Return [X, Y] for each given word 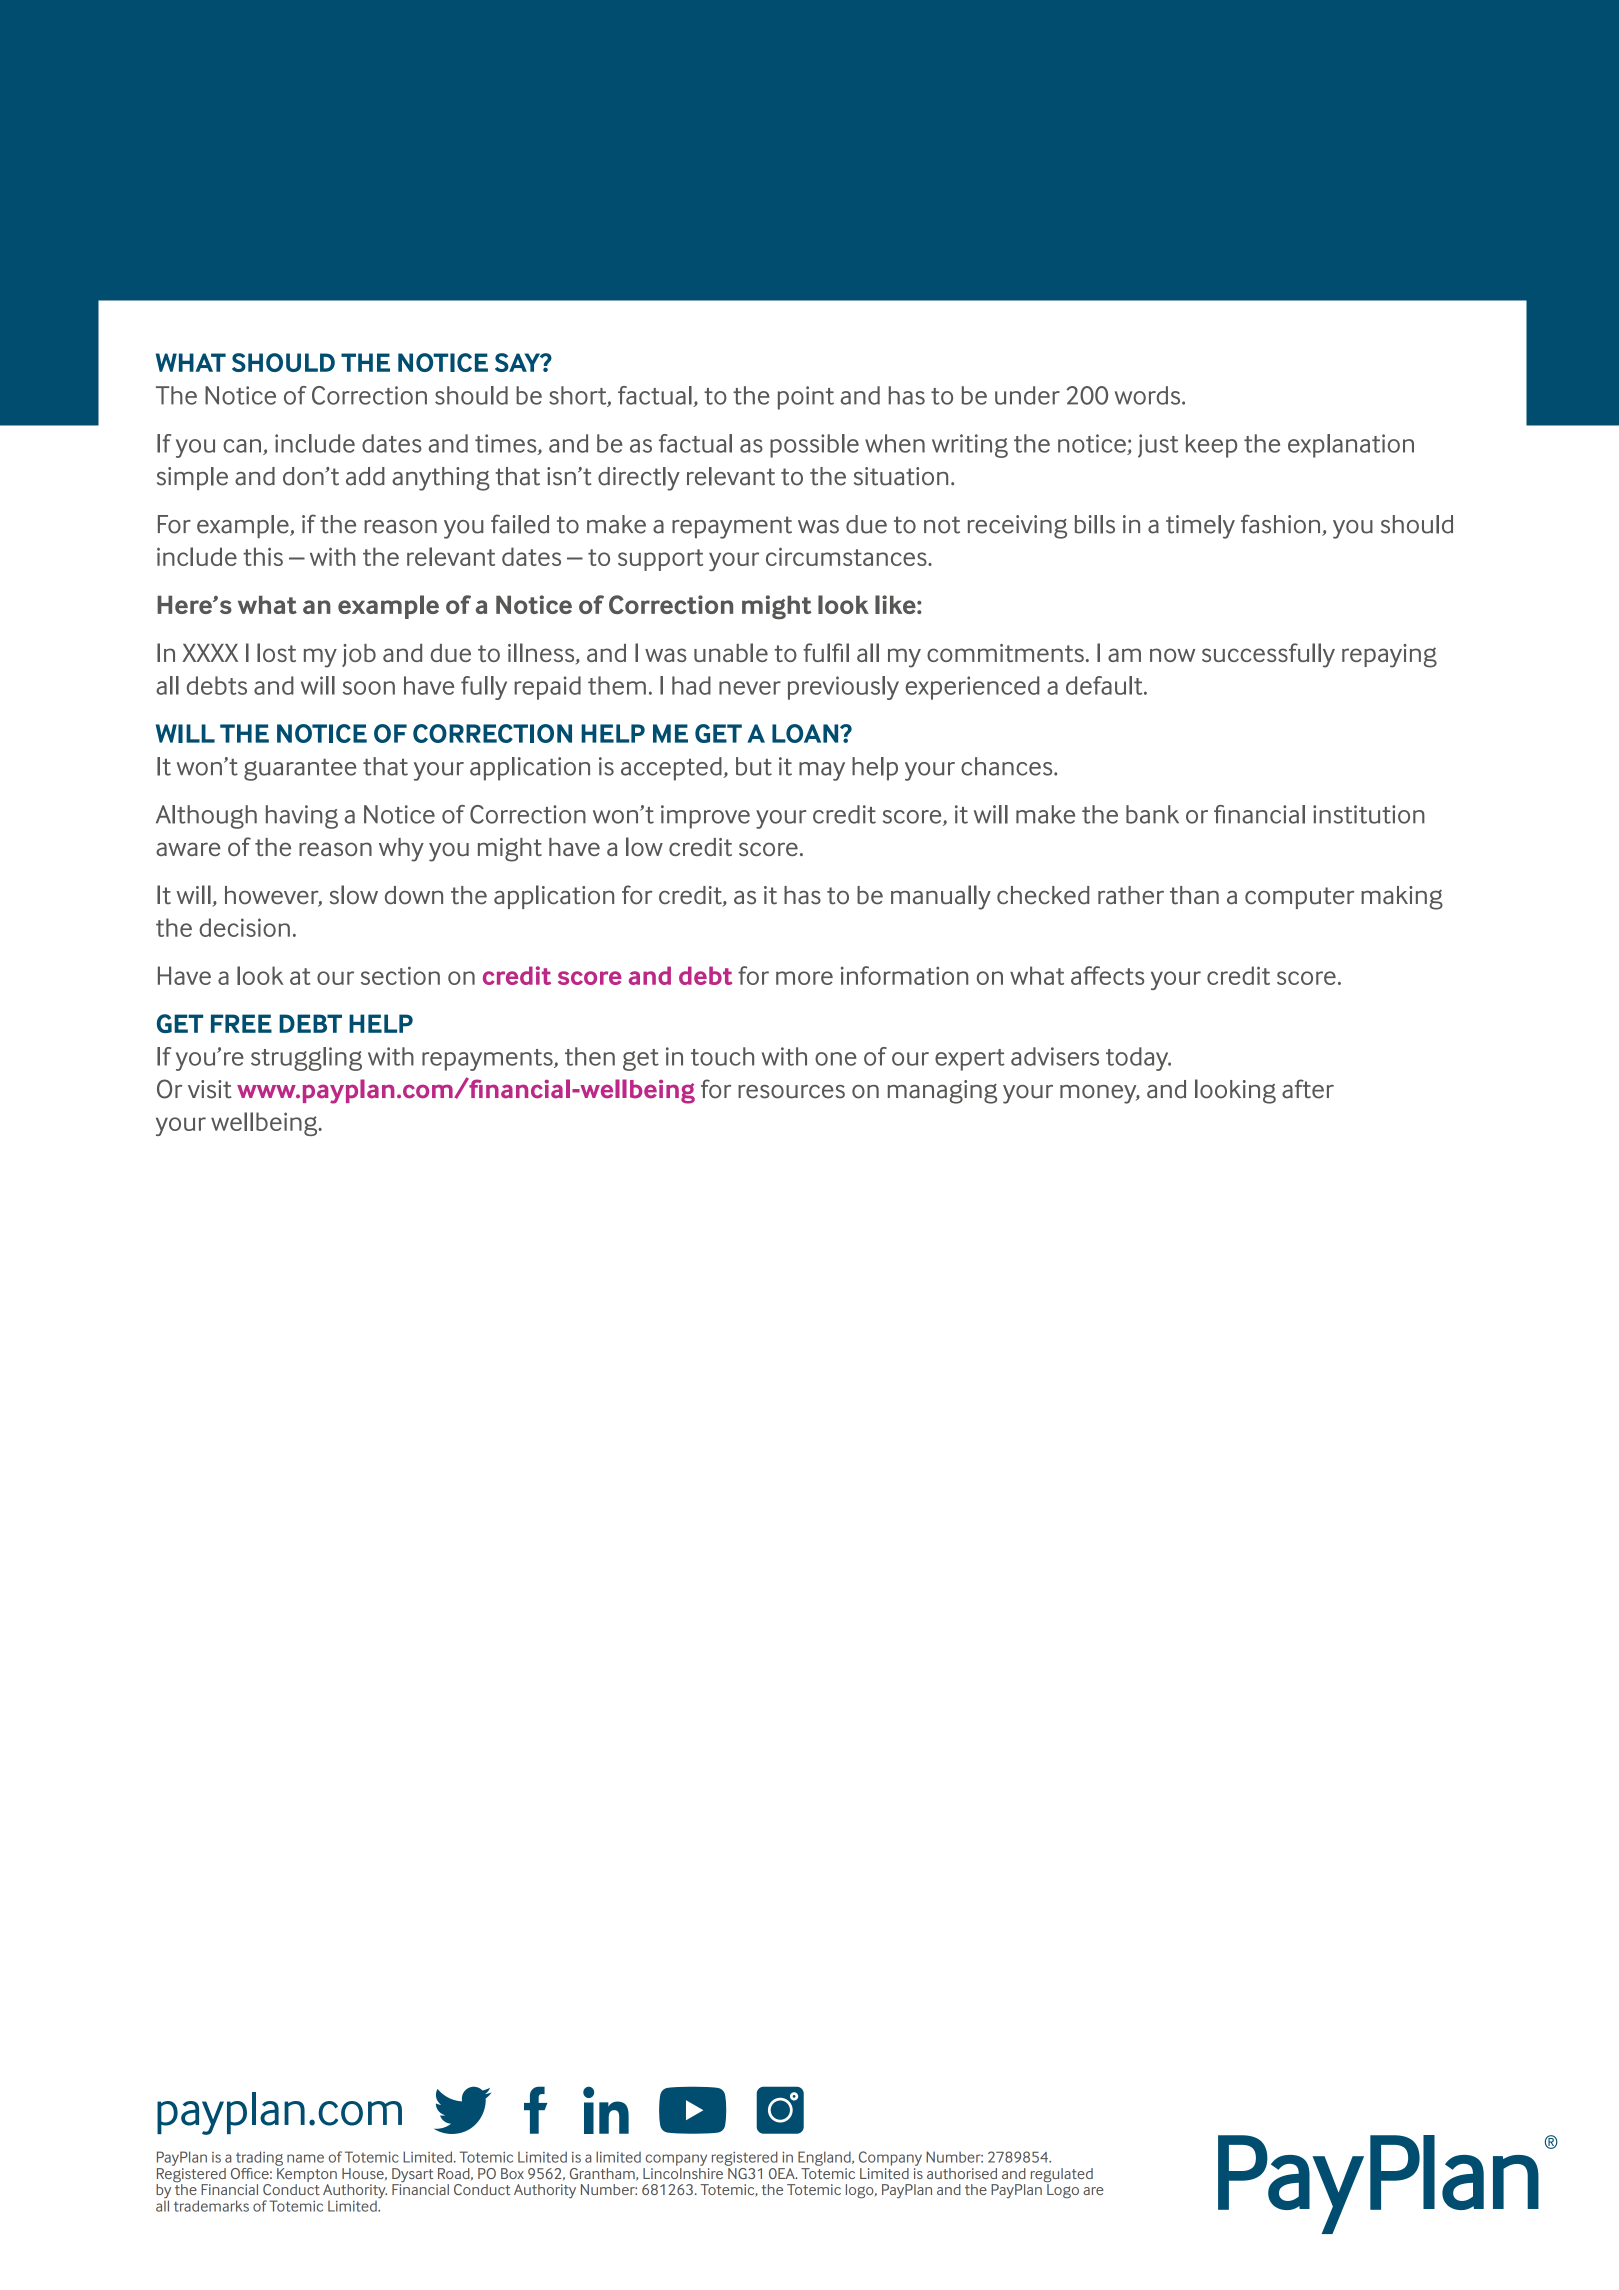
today [1138, 1059]
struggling [306, 1059]
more [804, 978]
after [1308, 1089]
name [305, 2158]
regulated [1062, 2176]
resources [791, 1092]
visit [210, 1089]
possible [814, 446]
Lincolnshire [683, 2172]
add [365, 476]
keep [1211, 446]
